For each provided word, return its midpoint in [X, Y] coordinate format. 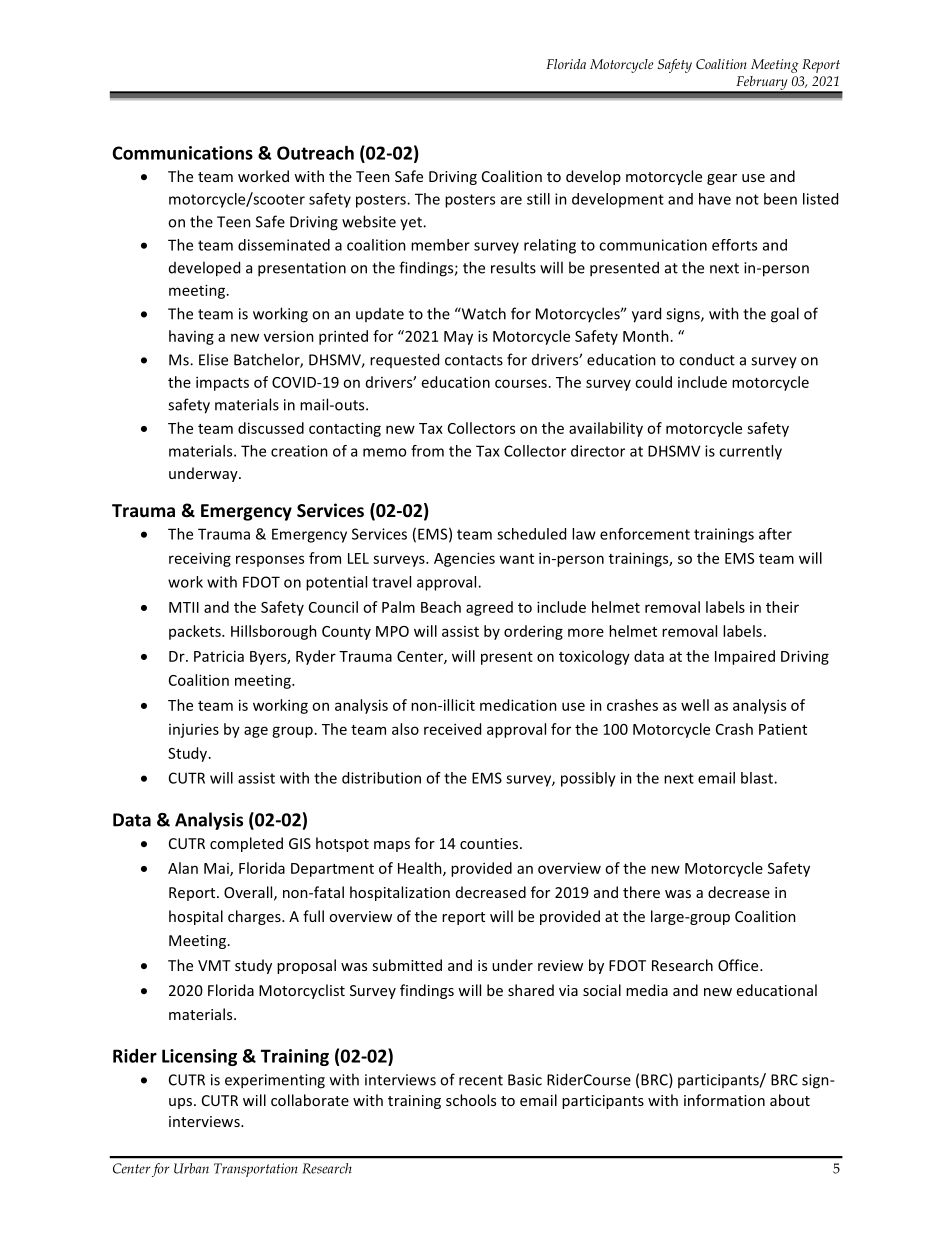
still [538, 199]
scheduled [531, 534]
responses [270, 561]
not [747, 199]
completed [246, 844]
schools [471, 1100]
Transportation [256, 1170]
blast [758, 778]
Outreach [315, 153]
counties [490, 843]
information [724, 1100]
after [775, 534]
